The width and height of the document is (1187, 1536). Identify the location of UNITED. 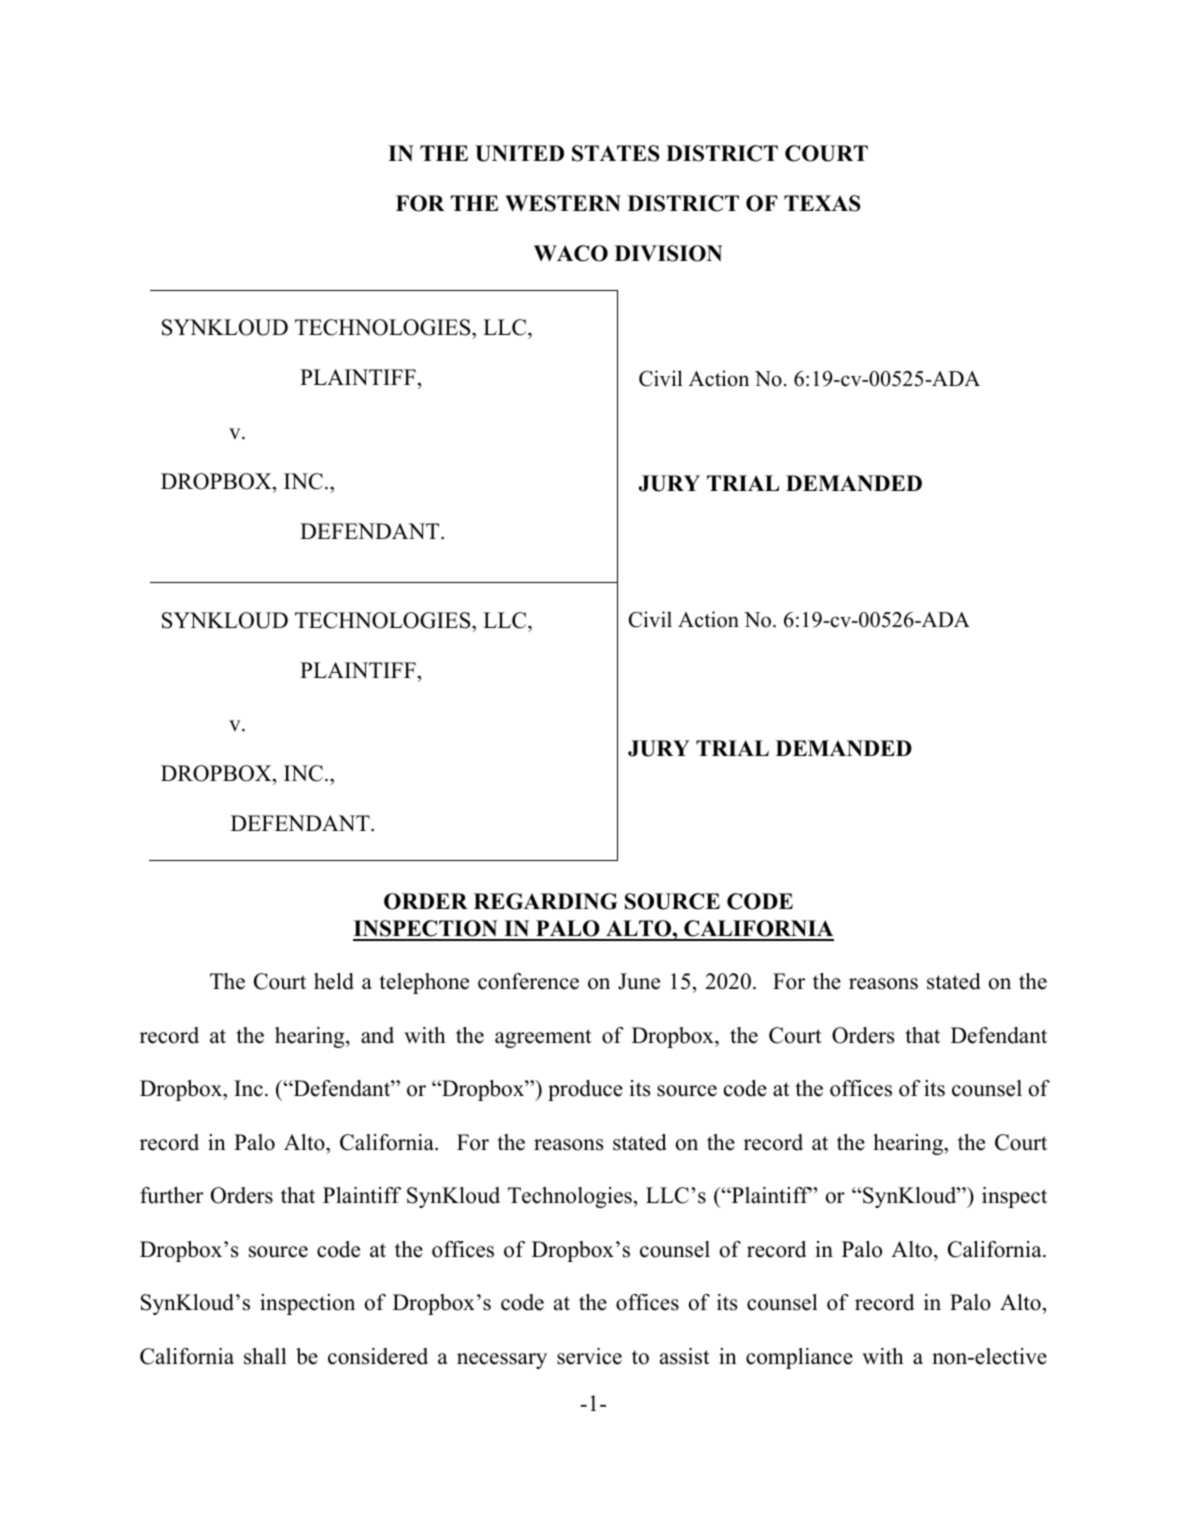
(519, 153).
